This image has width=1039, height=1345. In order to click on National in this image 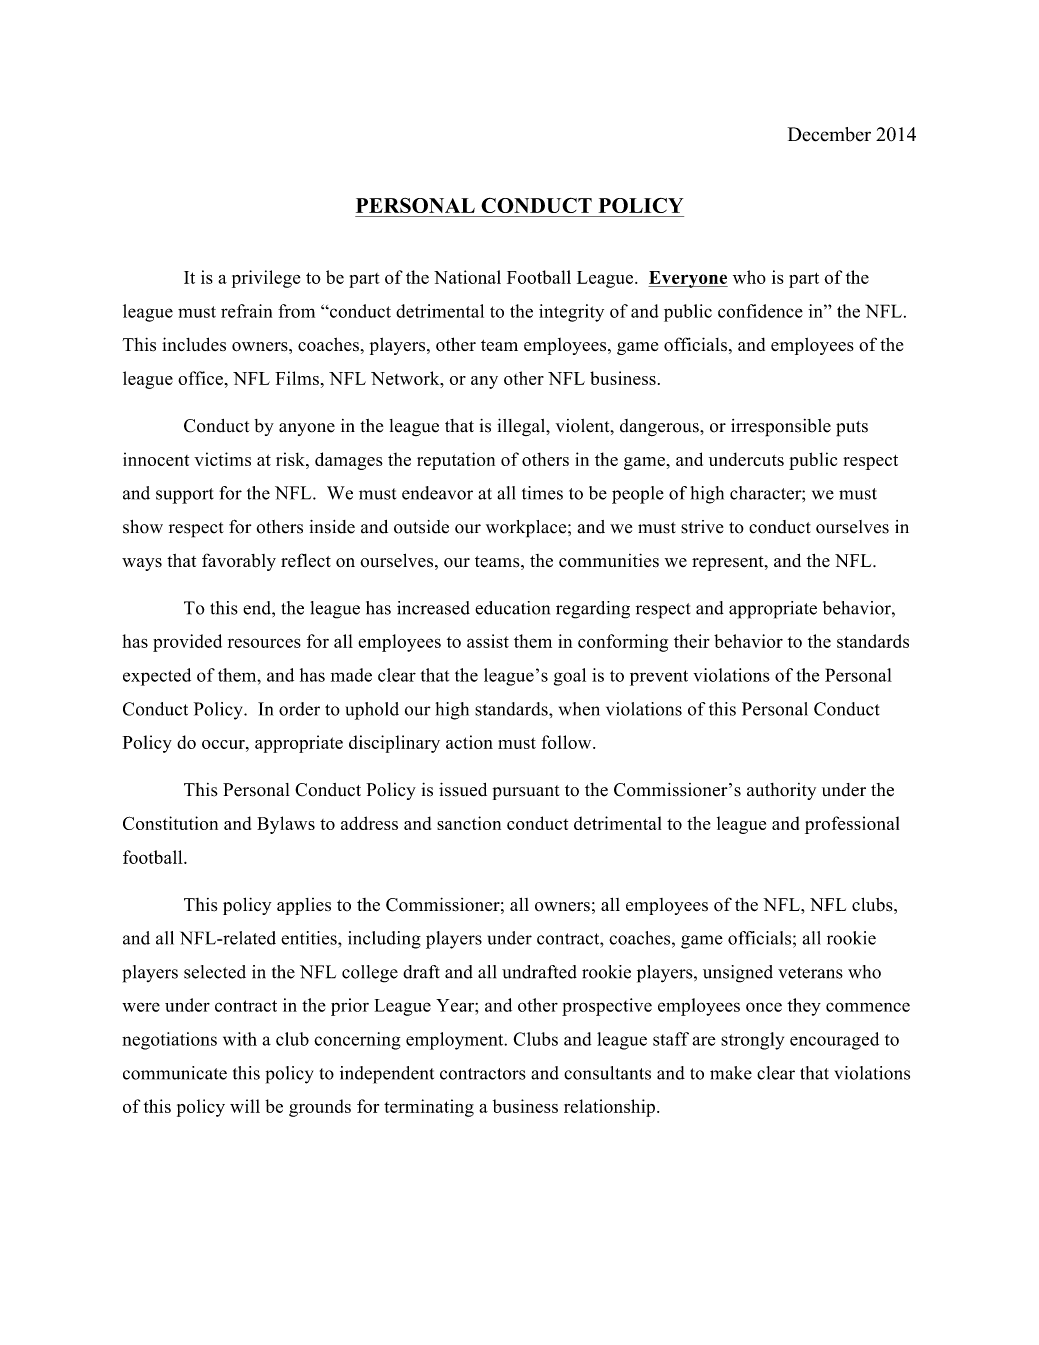, I will do `click(467, 277)`.
